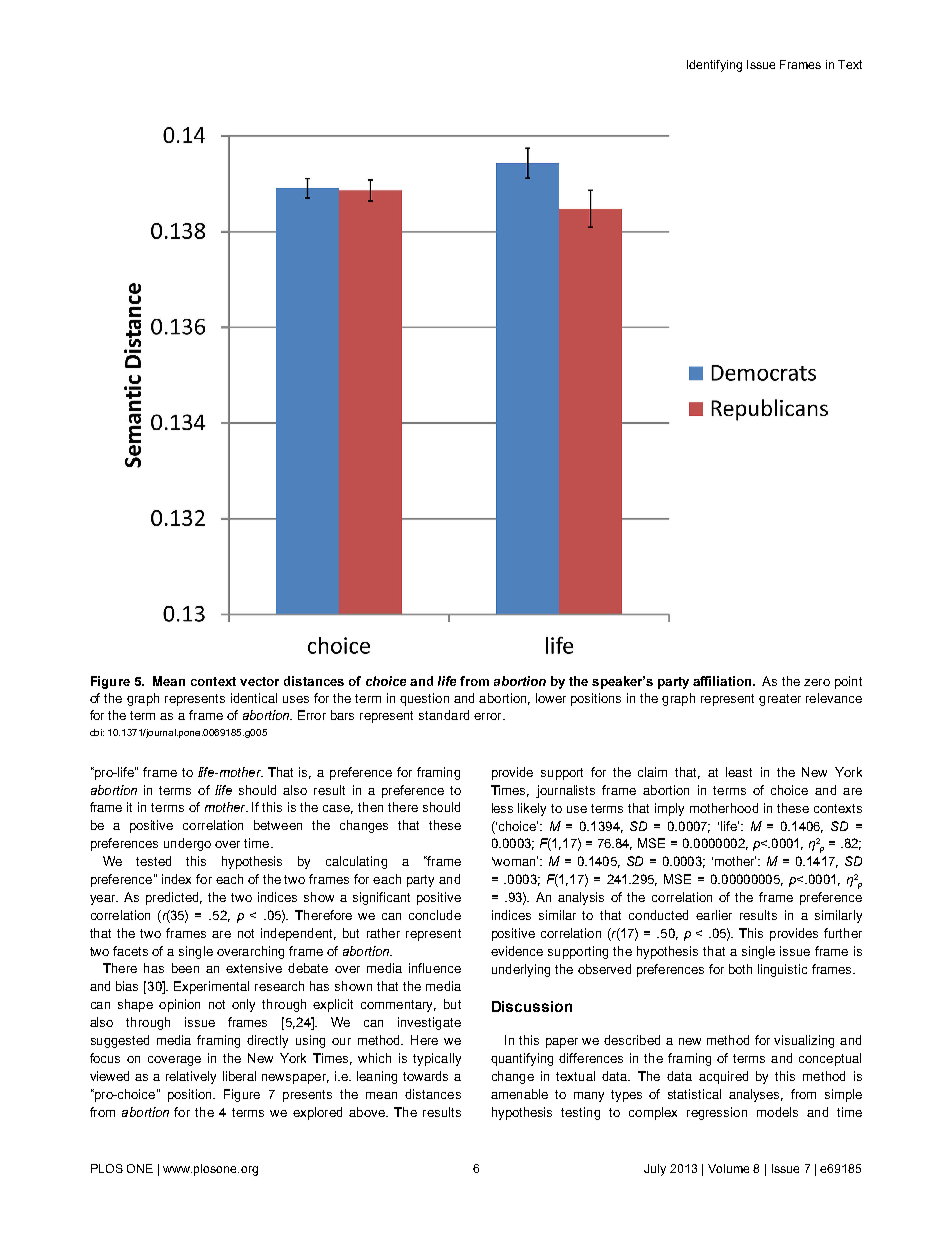  I want to click on undergo, so click(187, 844).
